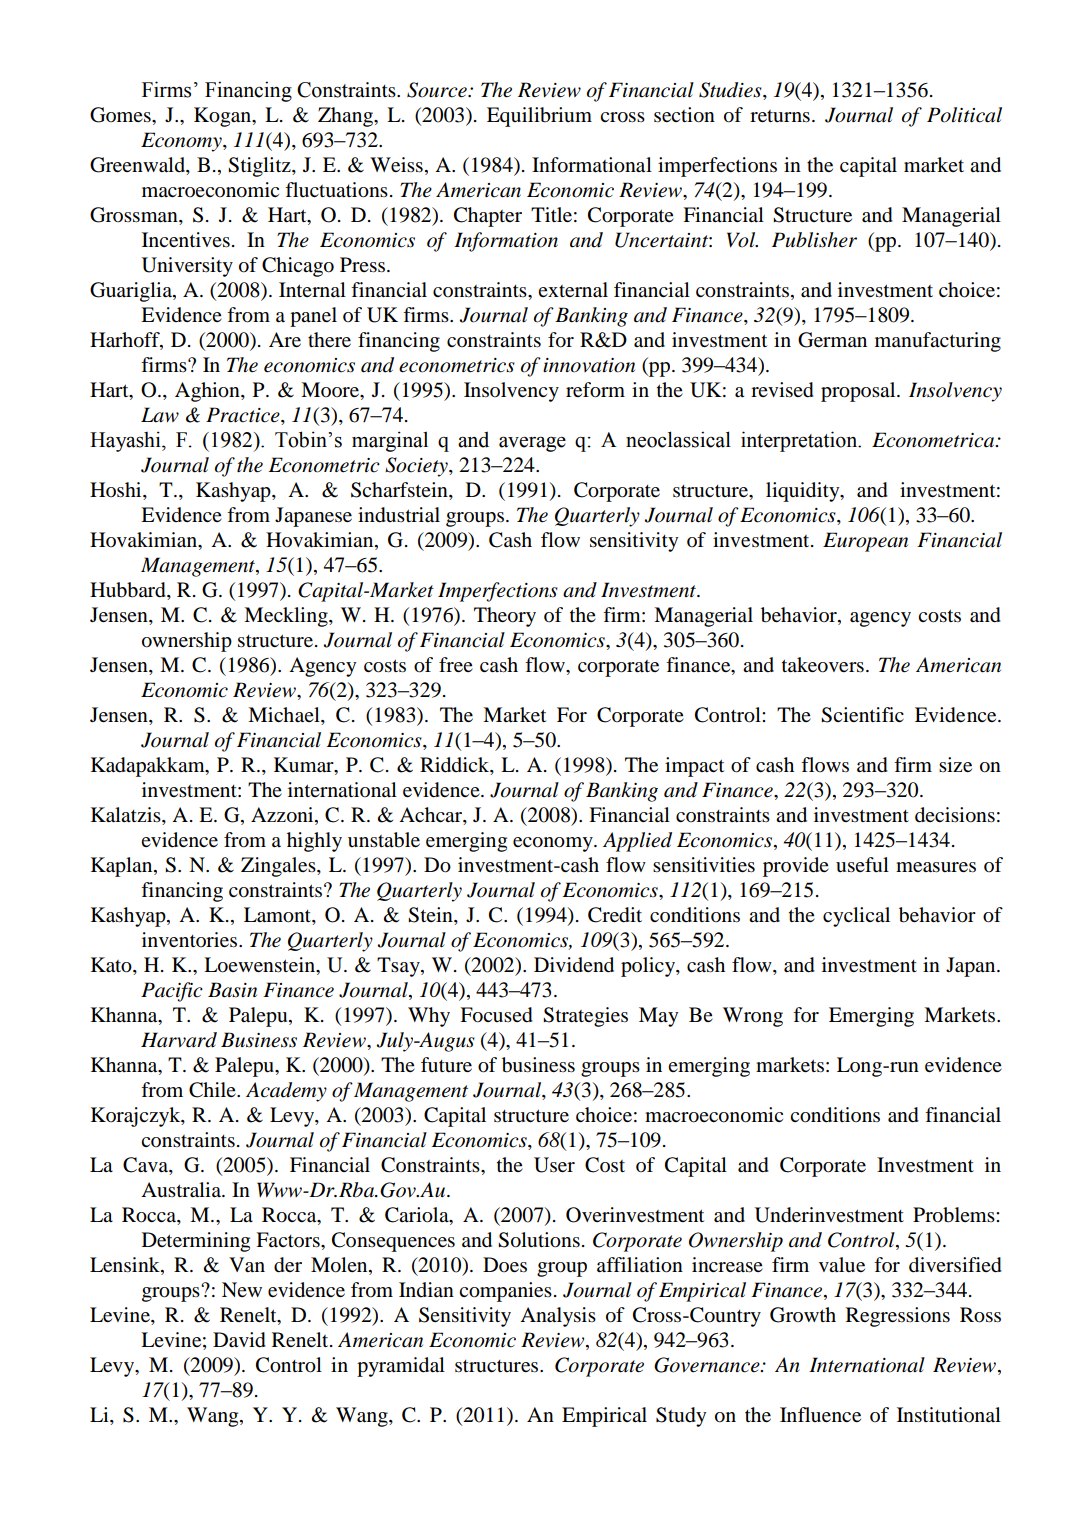 The width and height of the image is (1079, 1526). I want to click on Equilibrium, so click(539, 117).
